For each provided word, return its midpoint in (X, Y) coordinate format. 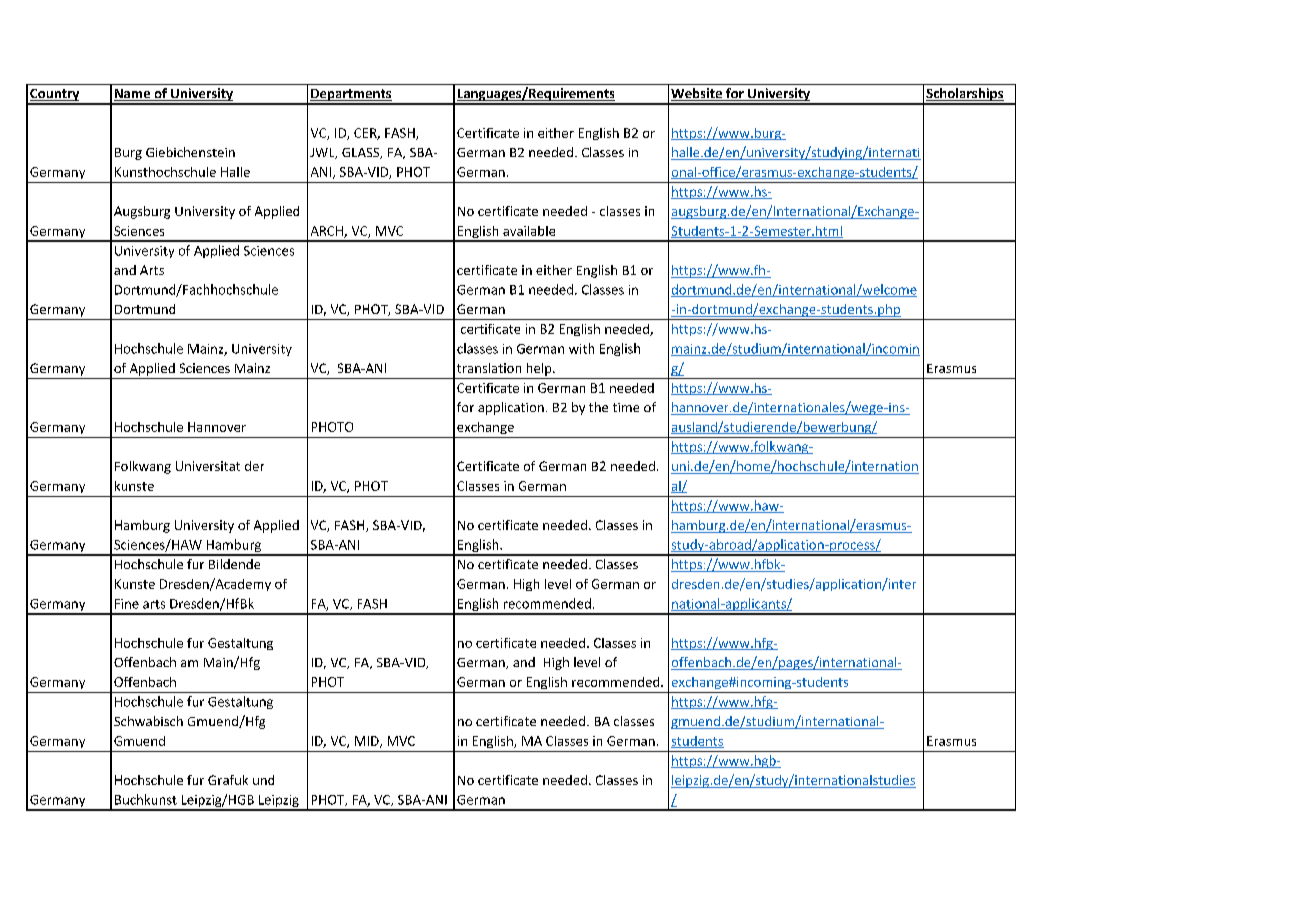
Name (133, 95)
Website (697, 94)
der (254, 466)
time (626, 407)
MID (368, 742)
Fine (127, 604)
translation (489, 368)
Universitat (208, 466)
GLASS (362, 153)
